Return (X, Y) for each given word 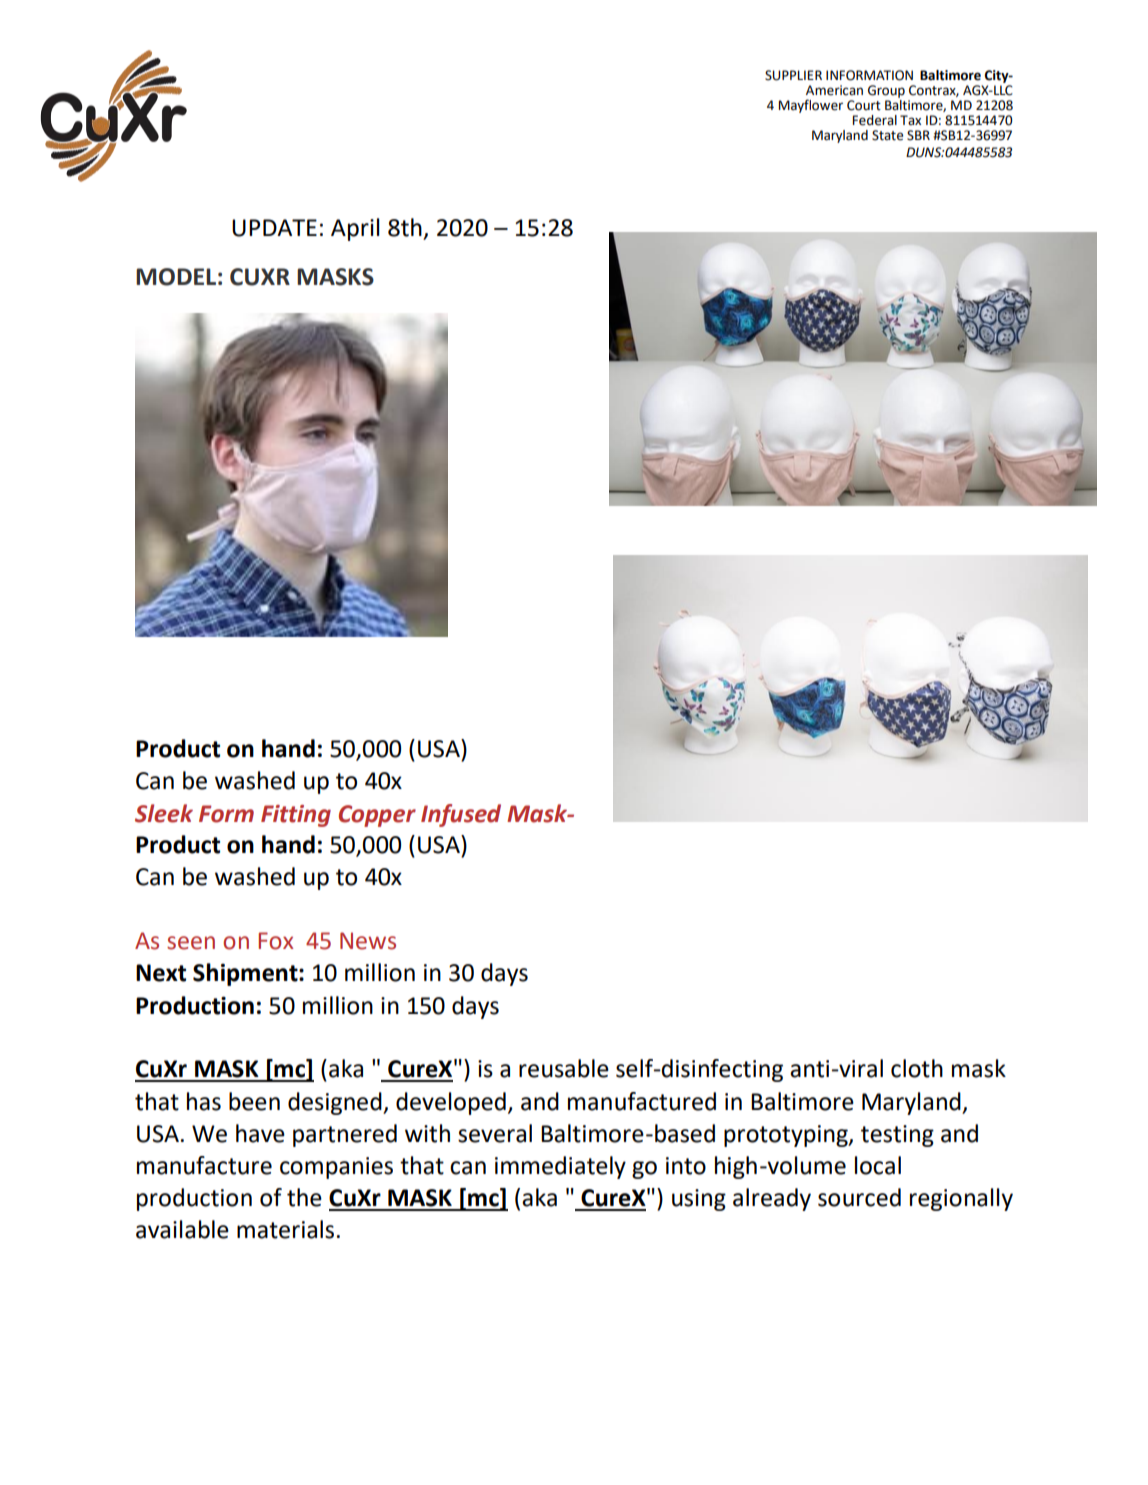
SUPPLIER (793, 75)
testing (897, 1136)
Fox (276, 941)
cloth (917, 1068)
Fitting (296, 816)
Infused (461, 815)
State (887, 135)
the (304, 1197)
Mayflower (811, 106)
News (368, 941)
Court (864, 105)
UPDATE (274, 228)
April (355, 229)
